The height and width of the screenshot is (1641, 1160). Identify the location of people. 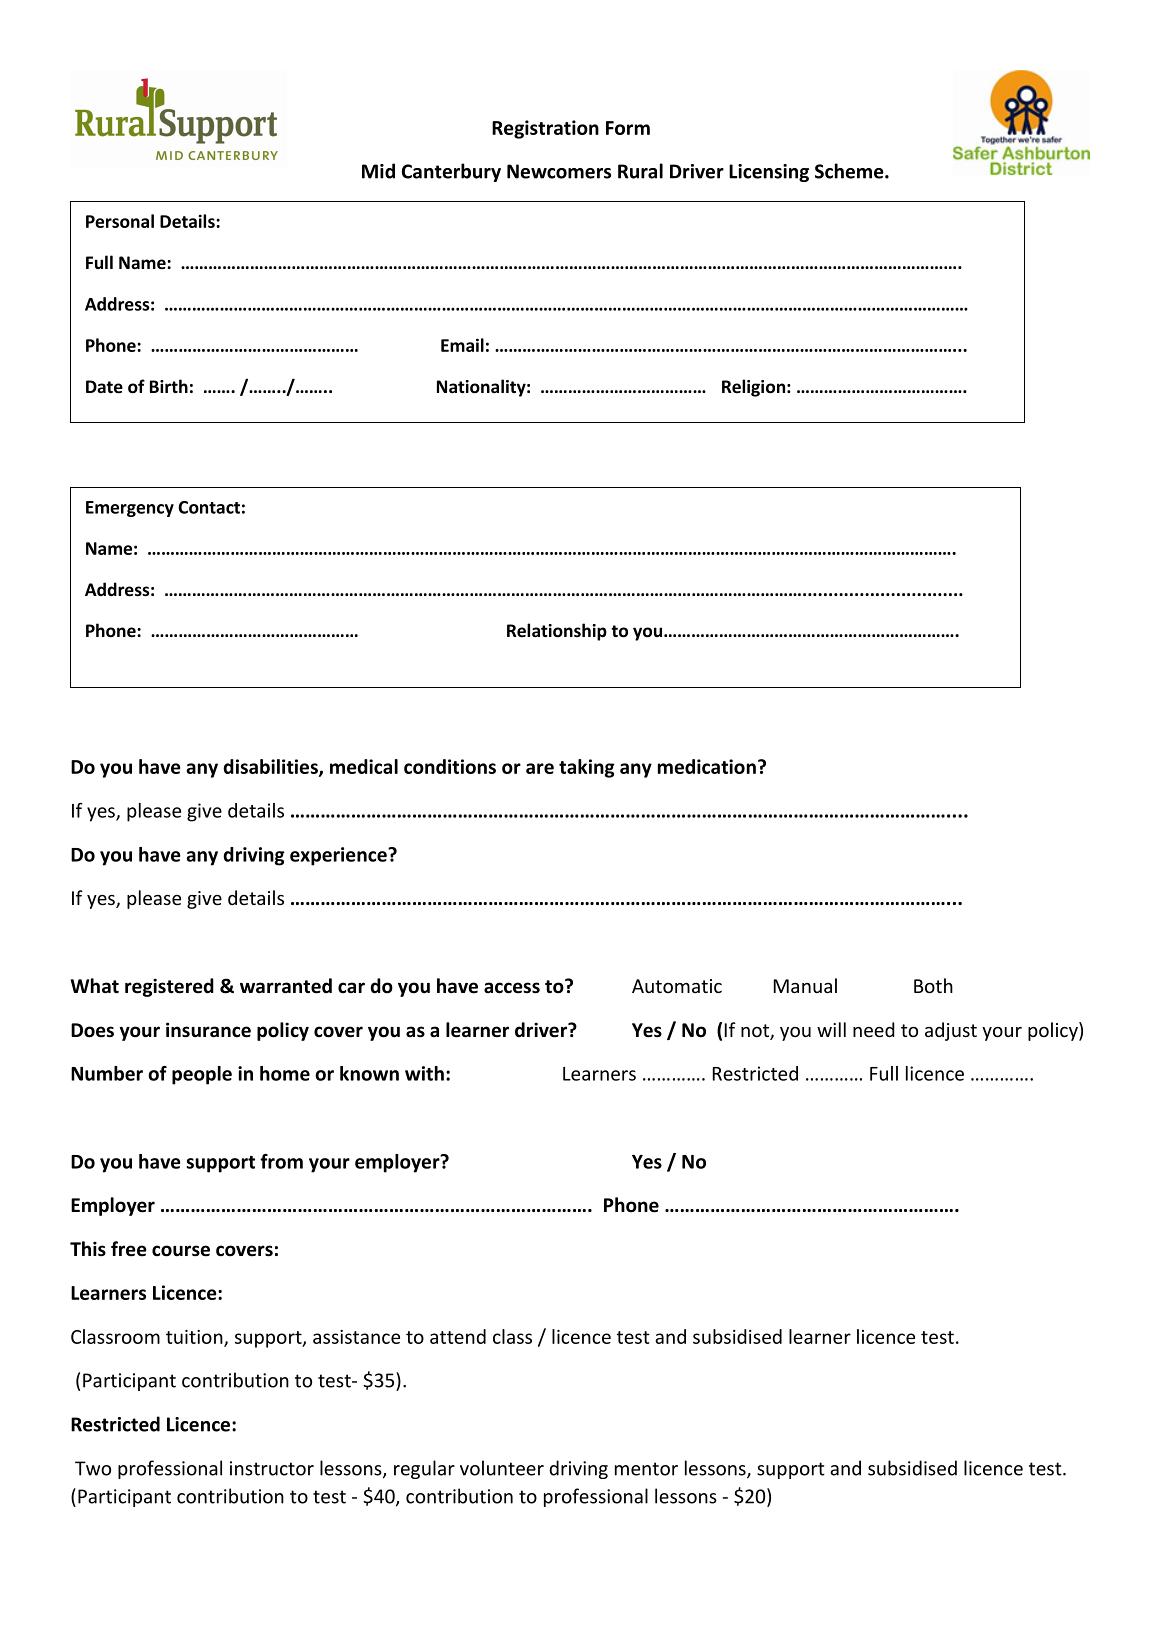
(202, 1075).
